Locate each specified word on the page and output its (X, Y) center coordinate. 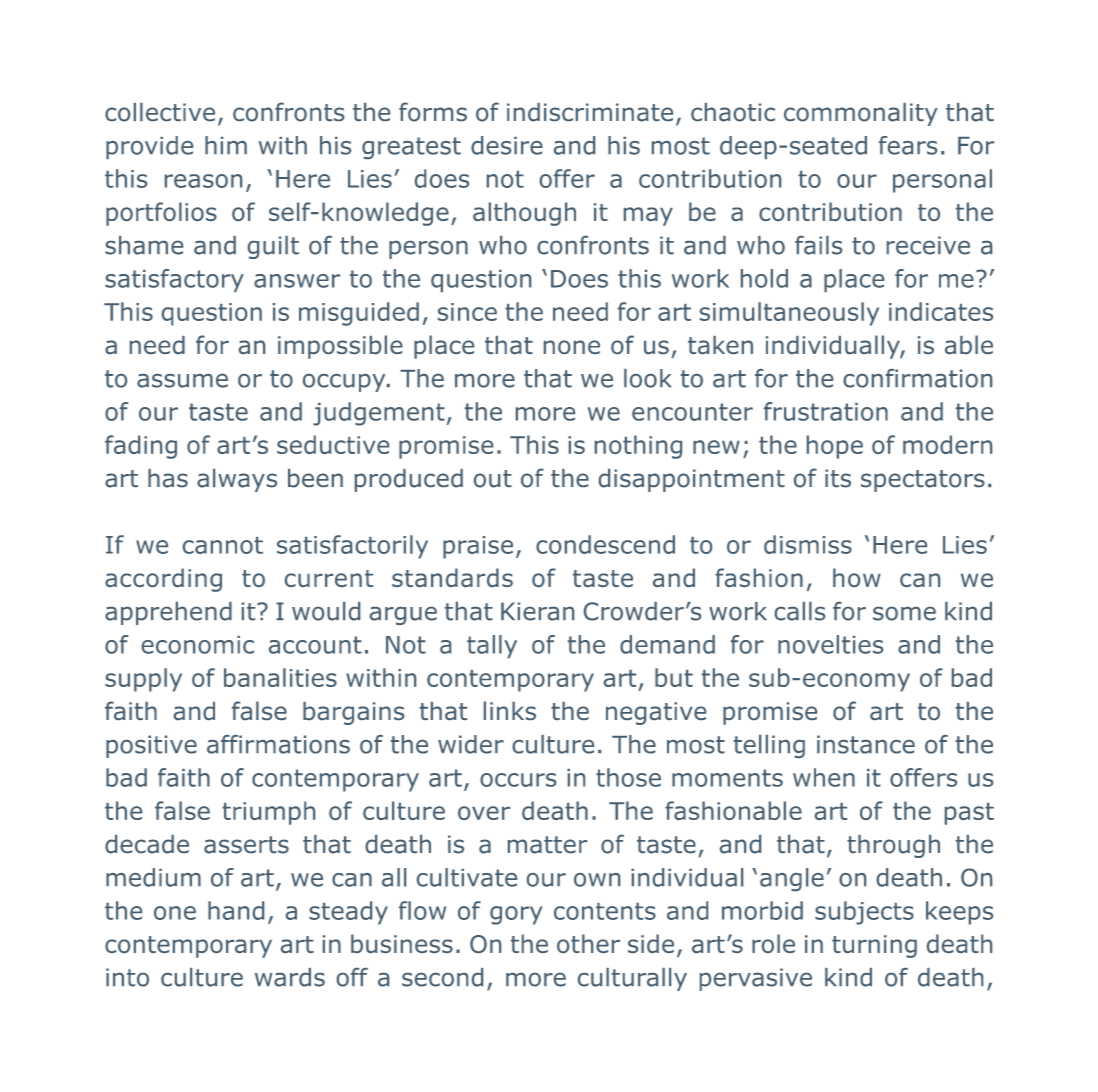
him (226, 145)
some (904, 614)
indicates (941, 311)
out (493, 479)
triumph (268, 813)
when (824, 777)
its (838, 478)
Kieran (537, 611)
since (467, 312)
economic (198, 645)
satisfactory (174, 280)
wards (290, 977)
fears (908, 145)
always (237, 480)
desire (507, 145)
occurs (518, 780)
